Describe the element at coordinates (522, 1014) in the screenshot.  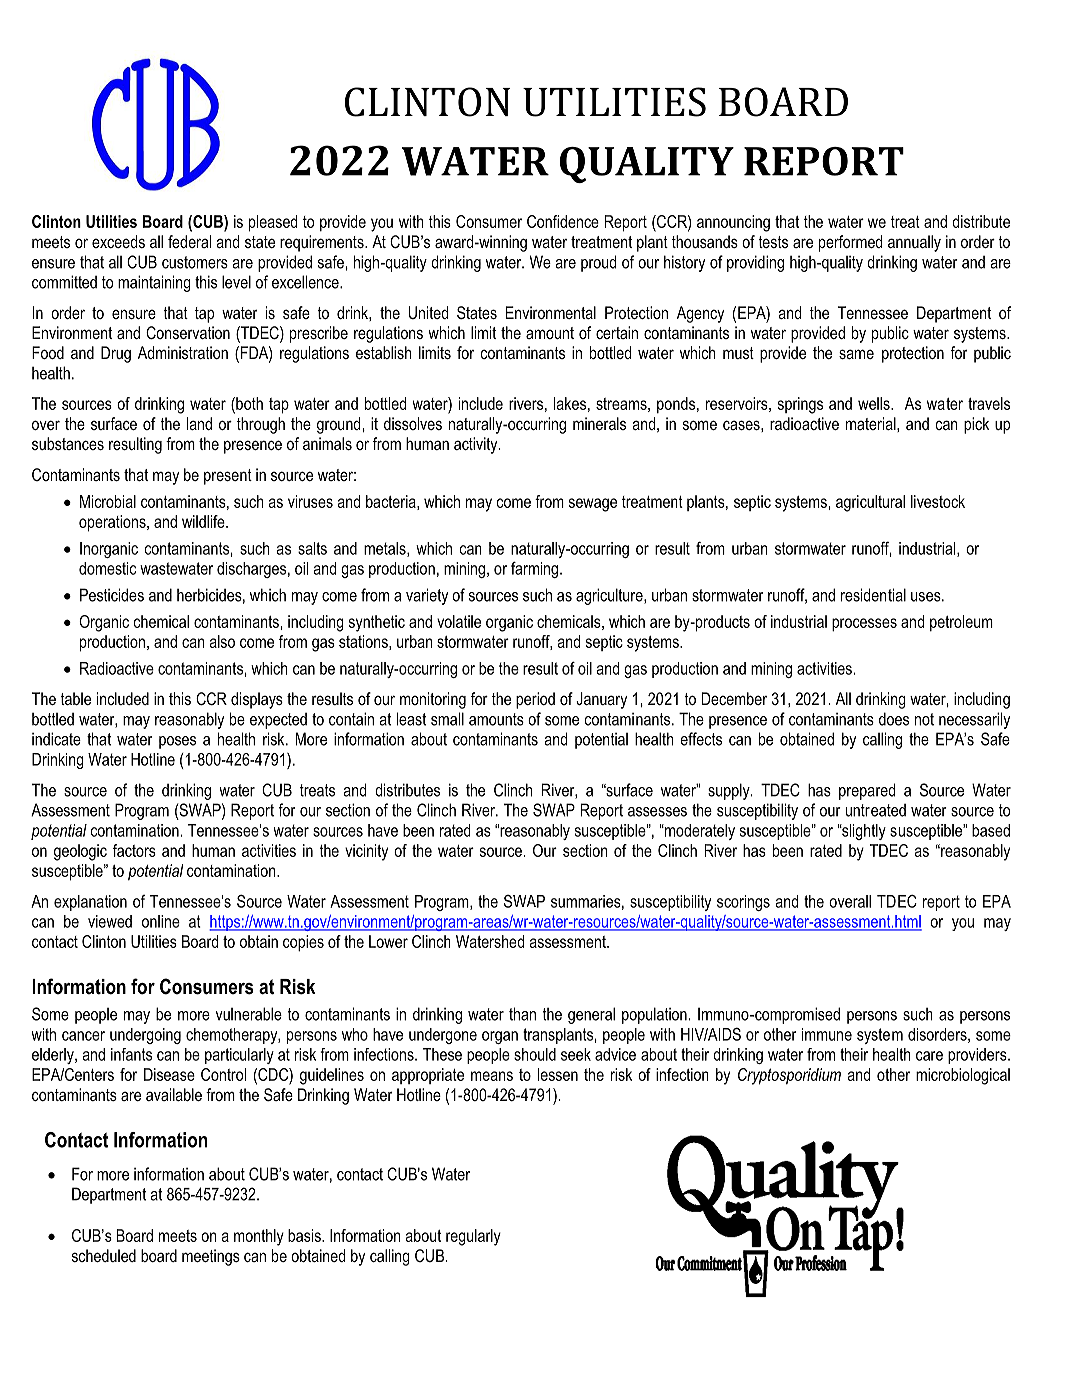
I see `than` at that location.
